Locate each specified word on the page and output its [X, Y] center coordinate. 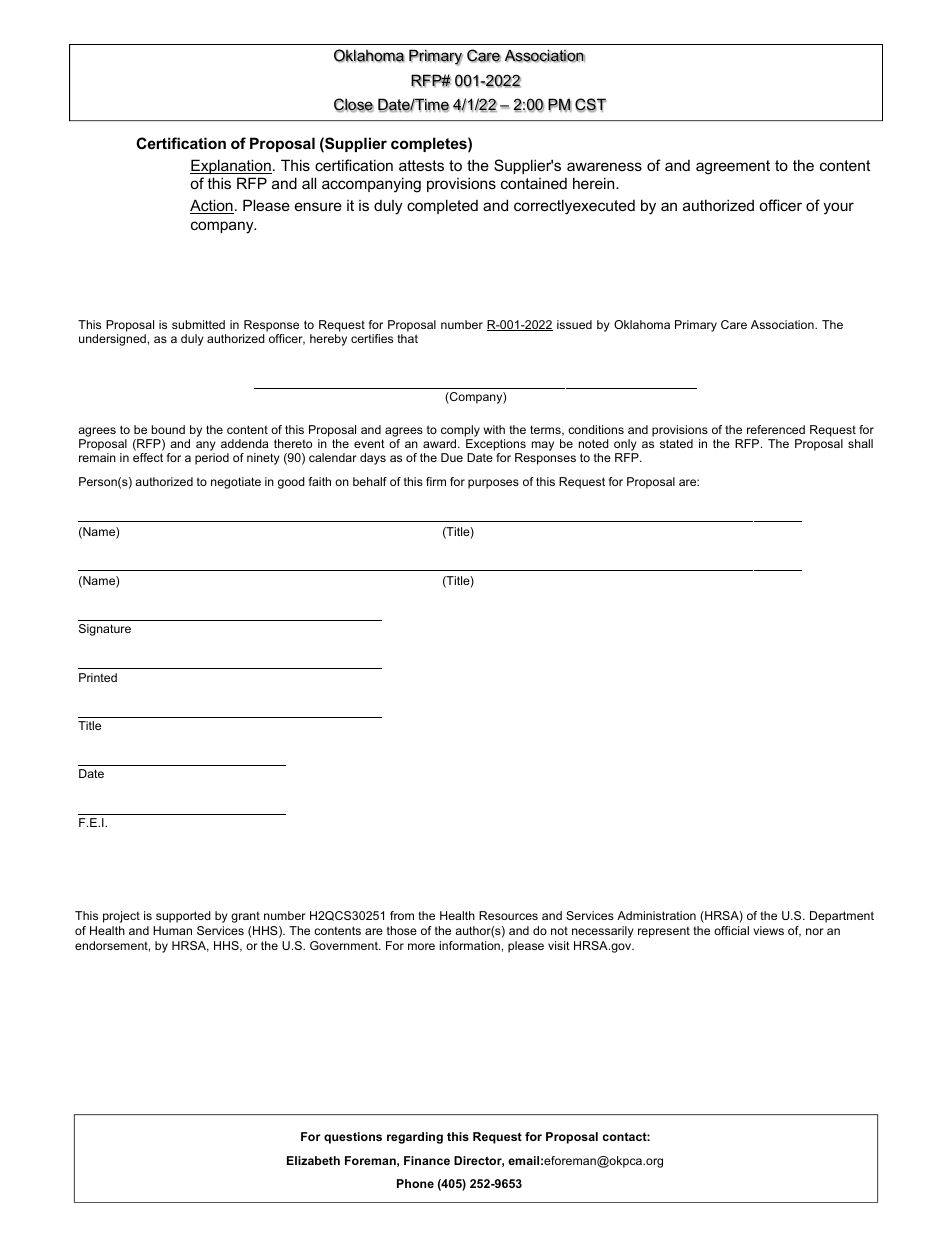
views [768, 930]
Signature [105, 630]
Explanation [231, 166]
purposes [493, 484]
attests [421, 165]
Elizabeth [313, 1160]
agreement [733, 167]
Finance [427, 1160]
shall [860, 443]
